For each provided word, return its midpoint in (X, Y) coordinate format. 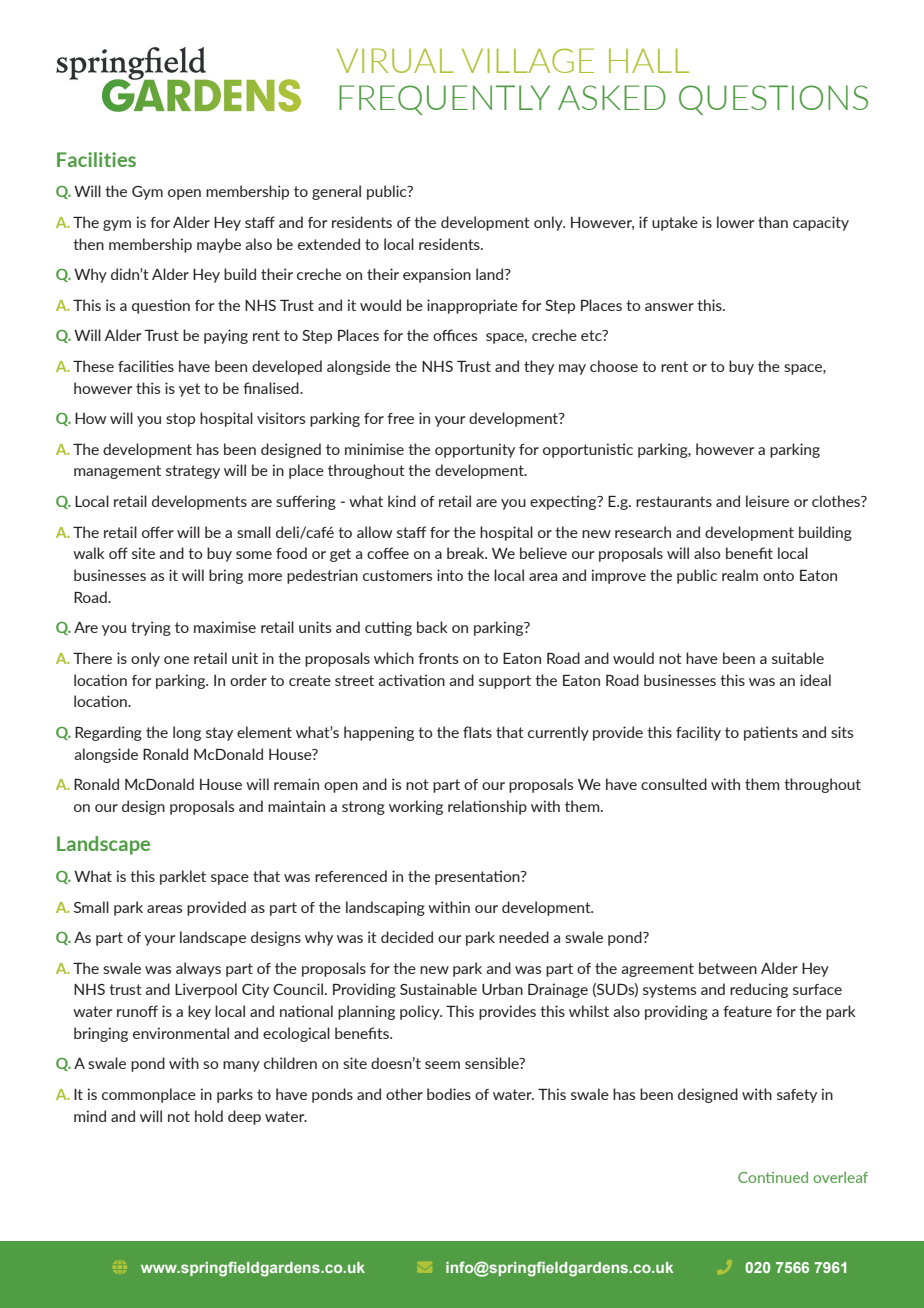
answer (669, 307)
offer (158, 532)
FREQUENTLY (444, 100)
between (728, 968)
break (467, 553)
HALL (649, 60)
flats (477, 732)
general (336, 192)
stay (219, 734)
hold (209, 1116)
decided (407, 937)
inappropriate (472, 306)
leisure (767, 501)
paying (226, 336)
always (198, 969)
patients (771, 733)
